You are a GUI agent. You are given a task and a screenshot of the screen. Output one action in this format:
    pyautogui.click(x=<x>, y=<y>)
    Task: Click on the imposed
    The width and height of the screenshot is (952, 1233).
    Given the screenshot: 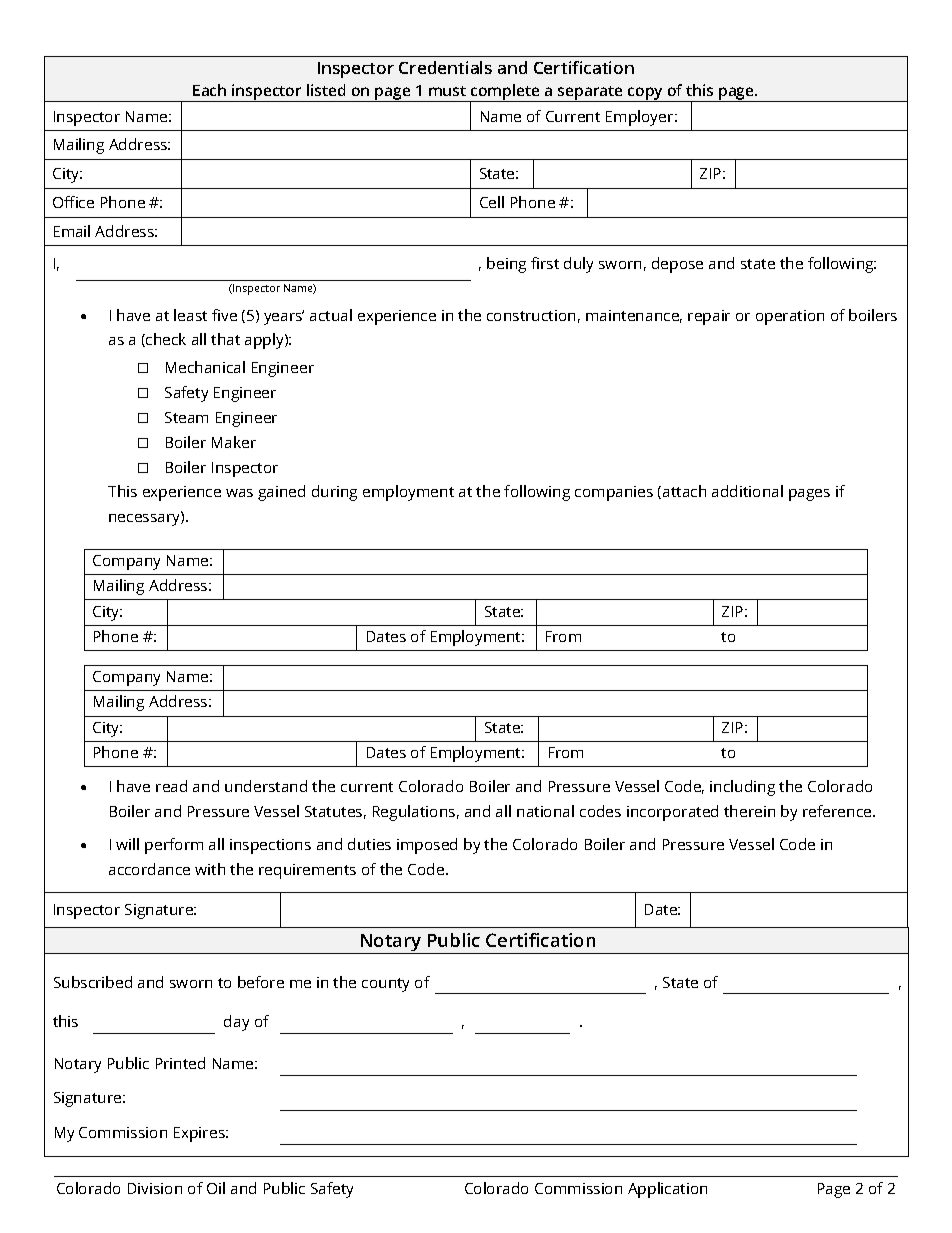 What is the action you would take?
    pyautogui.click(x=427, y=846)
